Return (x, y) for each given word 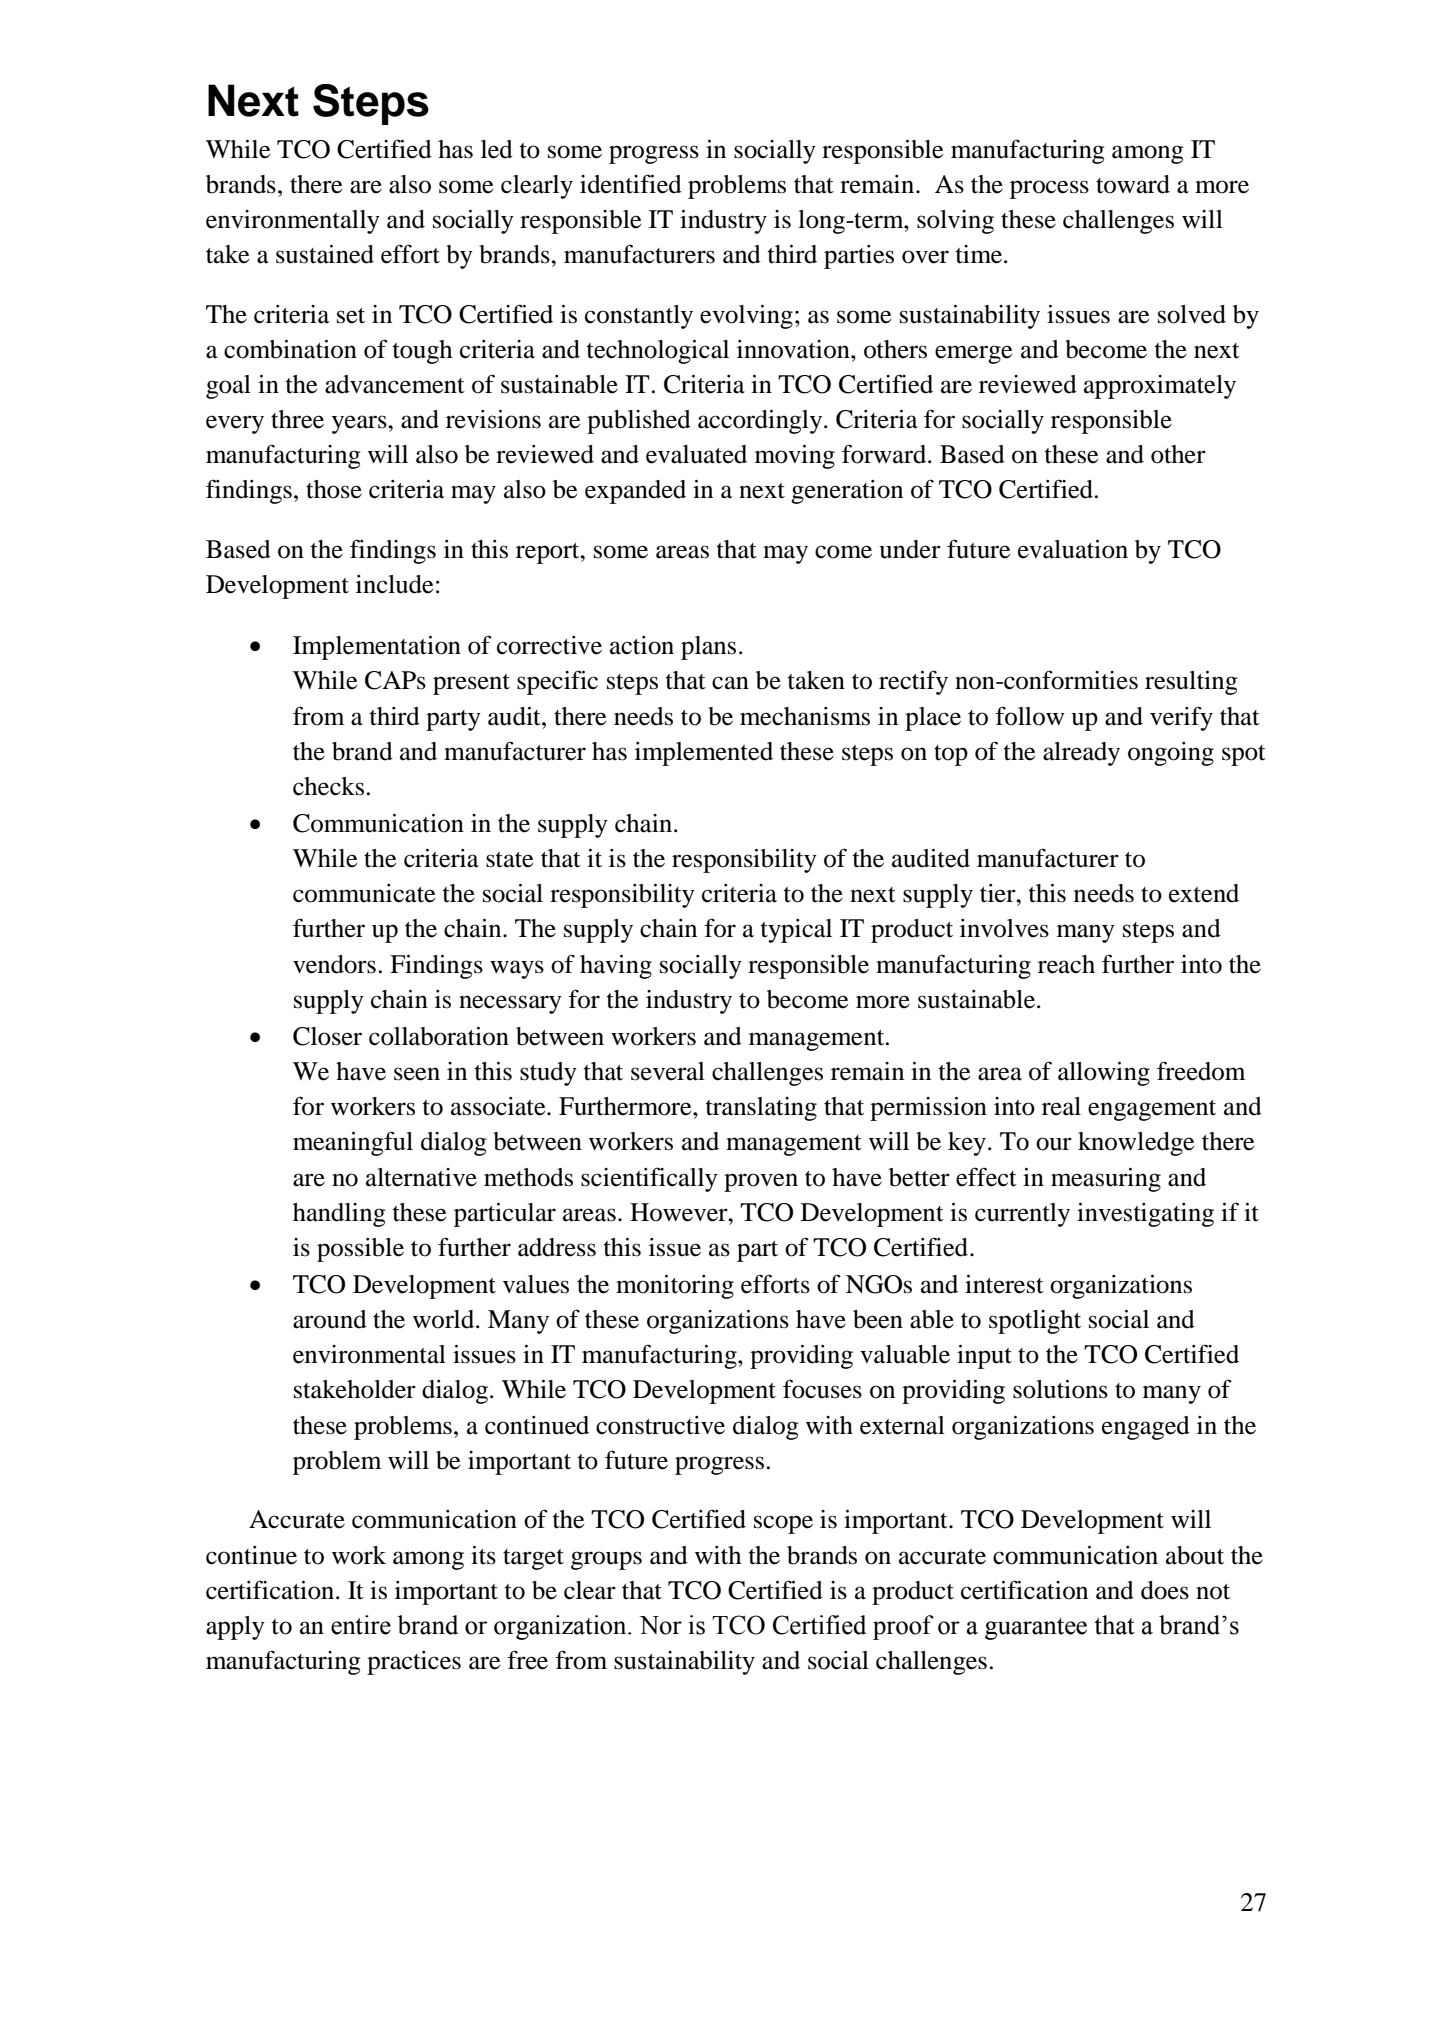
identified (631, 184)
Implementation (377, 648)
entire (361, 1625)
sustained (325, 254)
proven (761, 1182)
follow (1029, 716)
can (730, 683)
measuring (1106, 1180)
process (1049, 189)
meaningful (353, 1143)
